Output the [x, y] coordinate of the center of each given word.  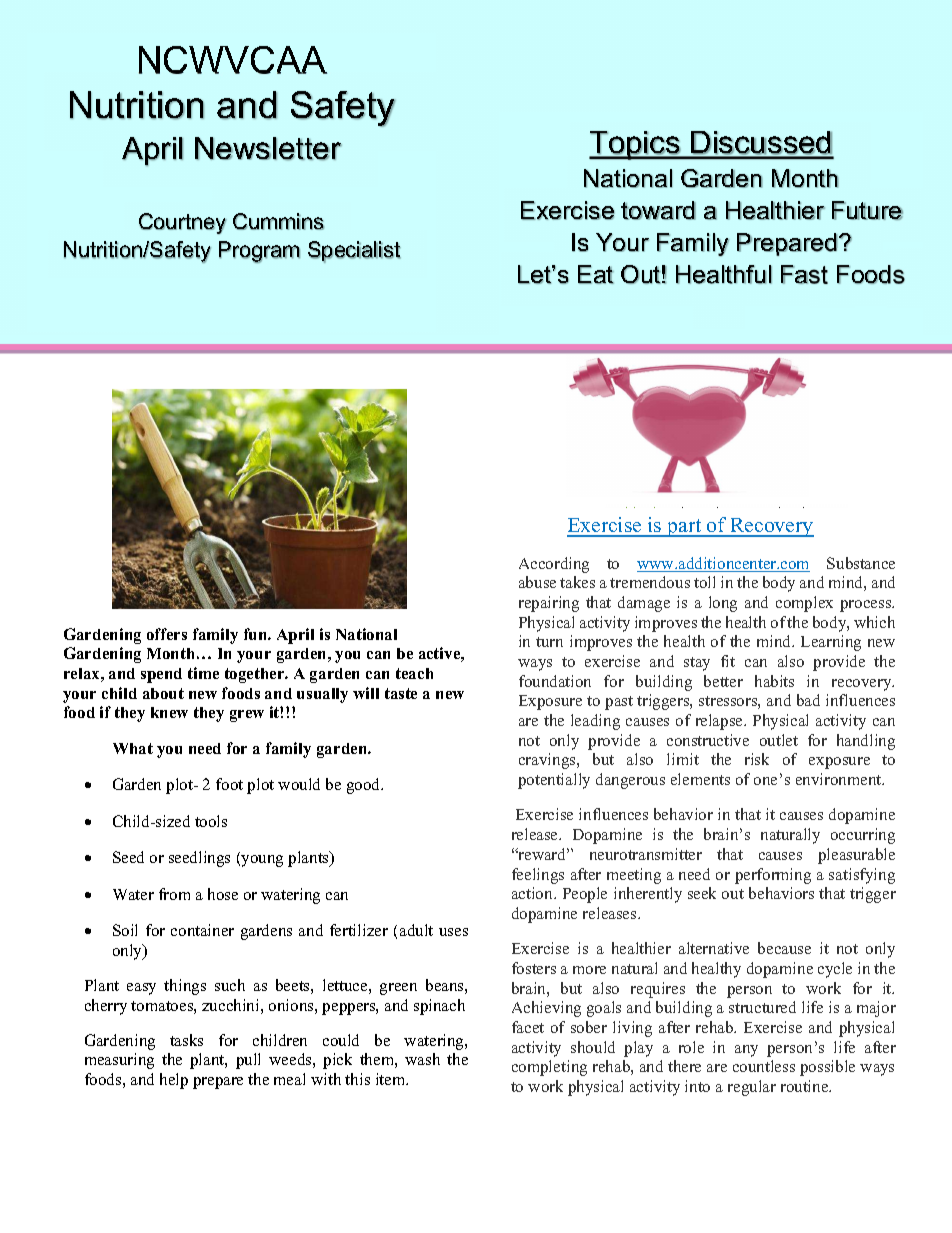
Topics [635, 145]
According [554, 565]
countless [764, 1066]
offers [167, 634]
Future [867, 210]
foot [229, 784]
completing [549, 1068]
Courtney [182, 223]
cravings [548, 761]
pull [248, 1061]
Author [779, 507]
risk [757, 759]
